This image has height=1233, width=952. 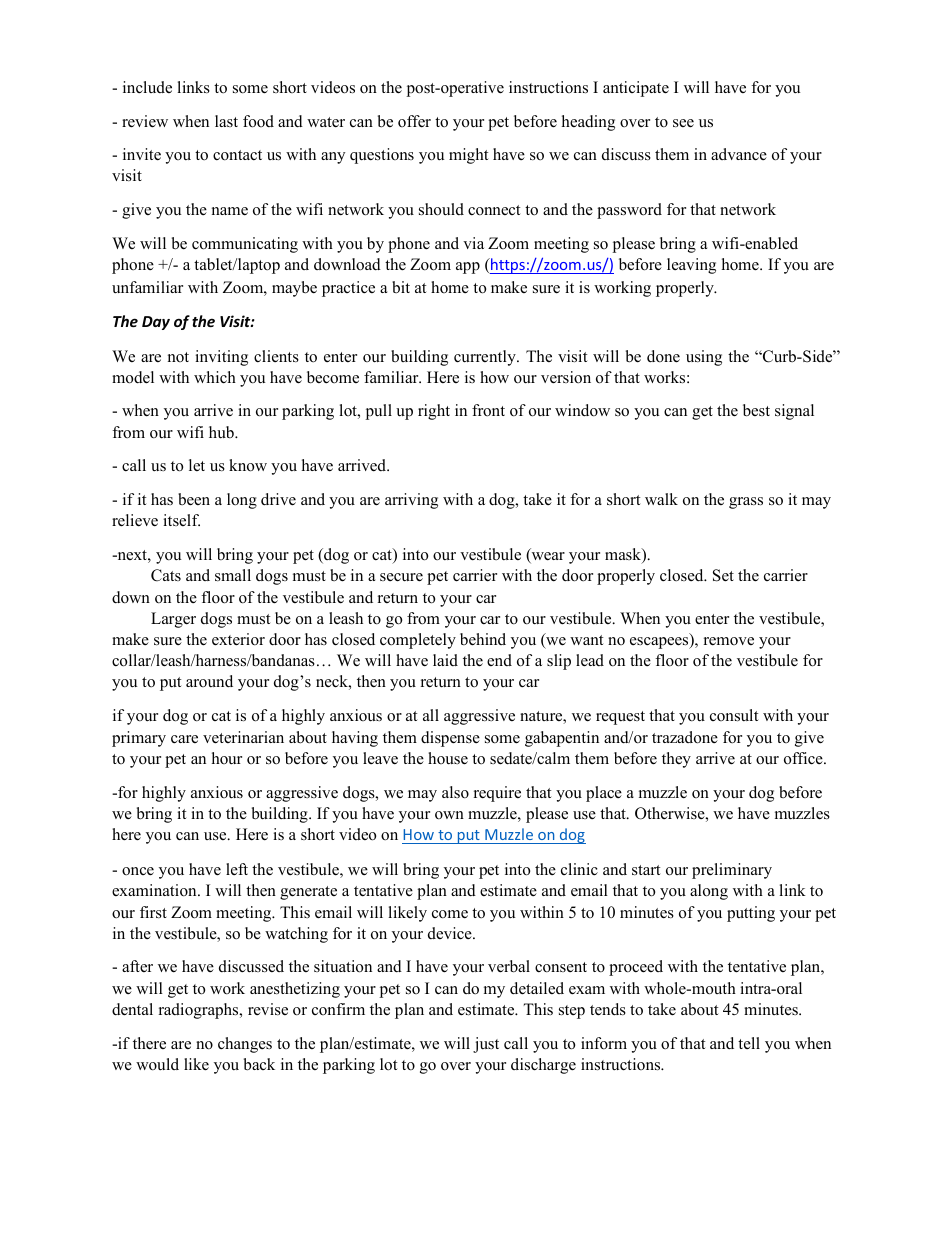 I want to click on small, so click(x=233, y=575).
